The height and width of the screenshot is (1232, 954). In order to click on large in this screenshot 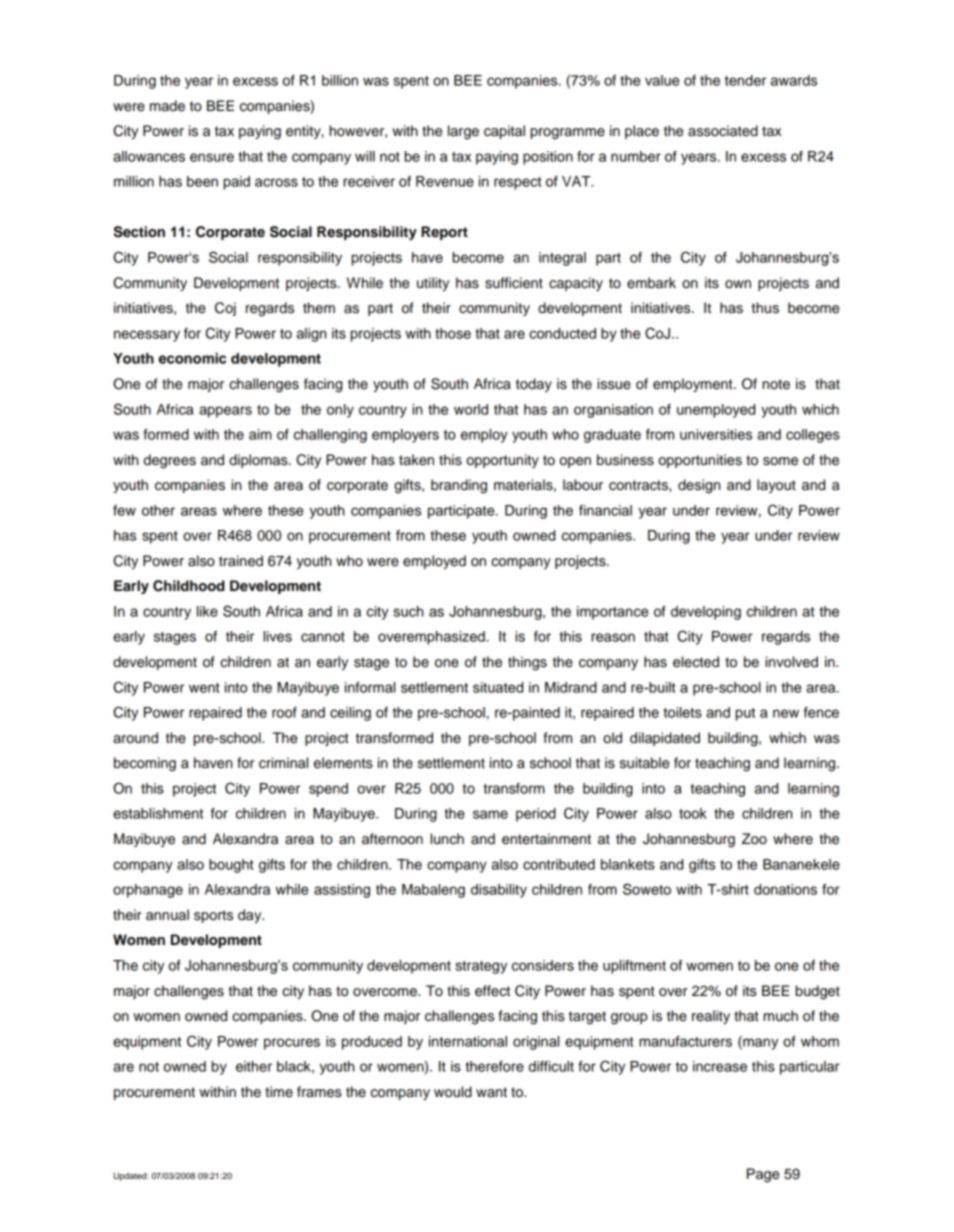, I will do `click(463, 132)`.
